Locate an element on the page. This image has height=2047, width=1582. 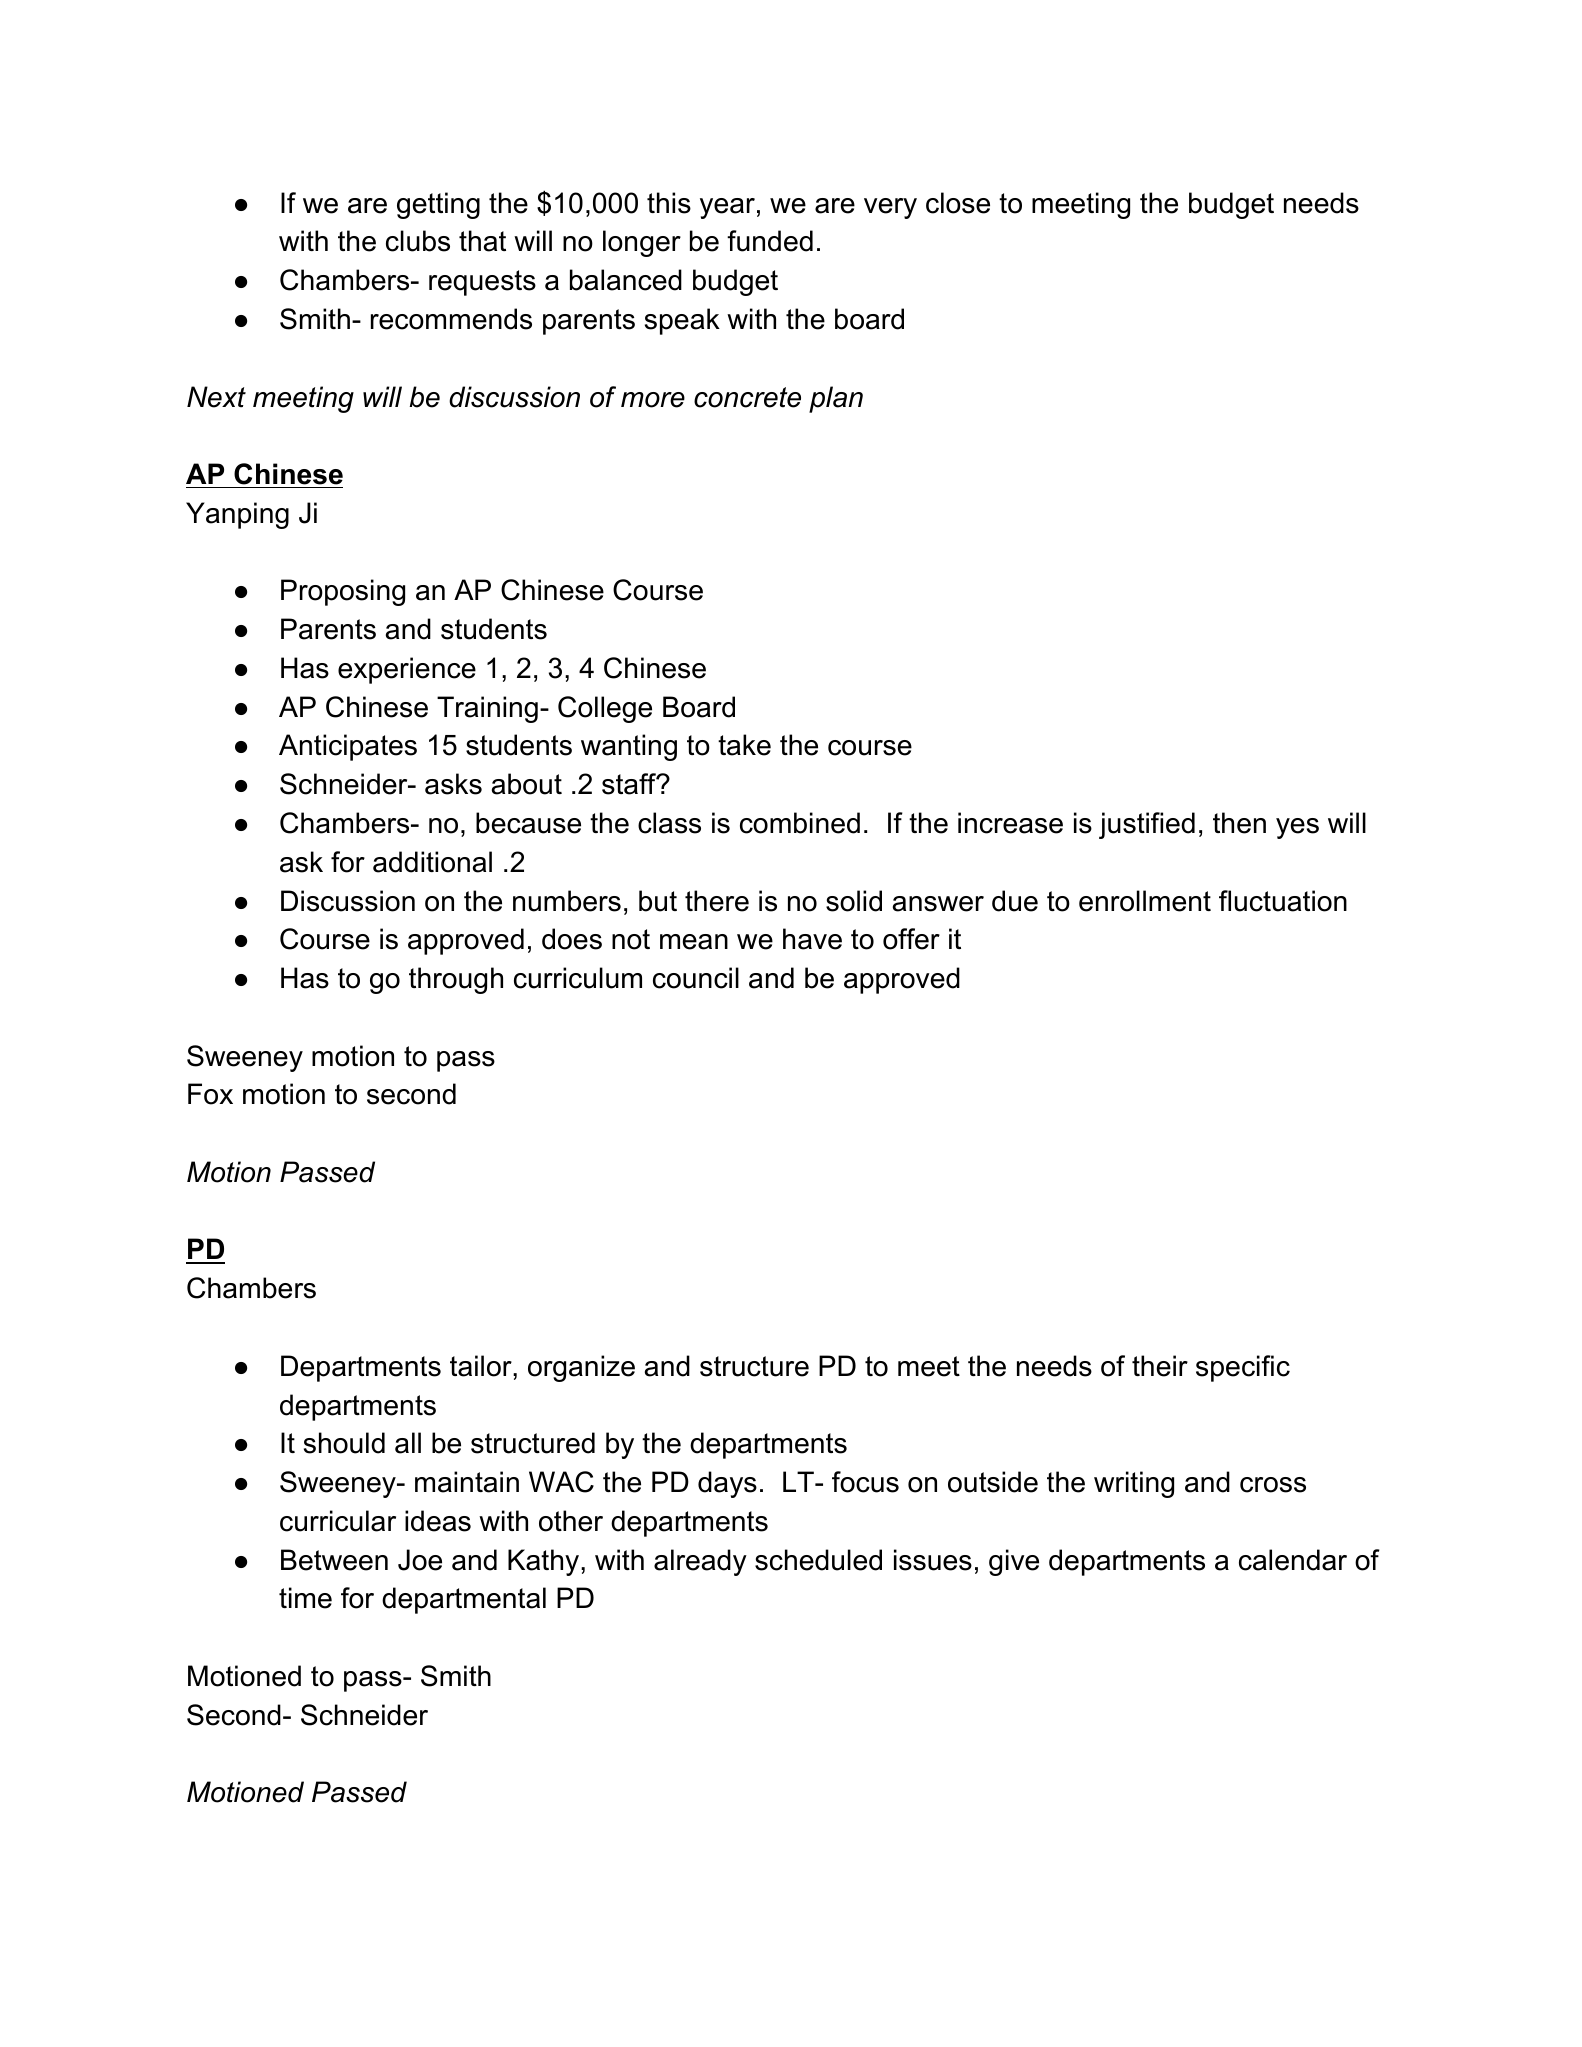
enrollment is located at coordinates (1145, 901).
